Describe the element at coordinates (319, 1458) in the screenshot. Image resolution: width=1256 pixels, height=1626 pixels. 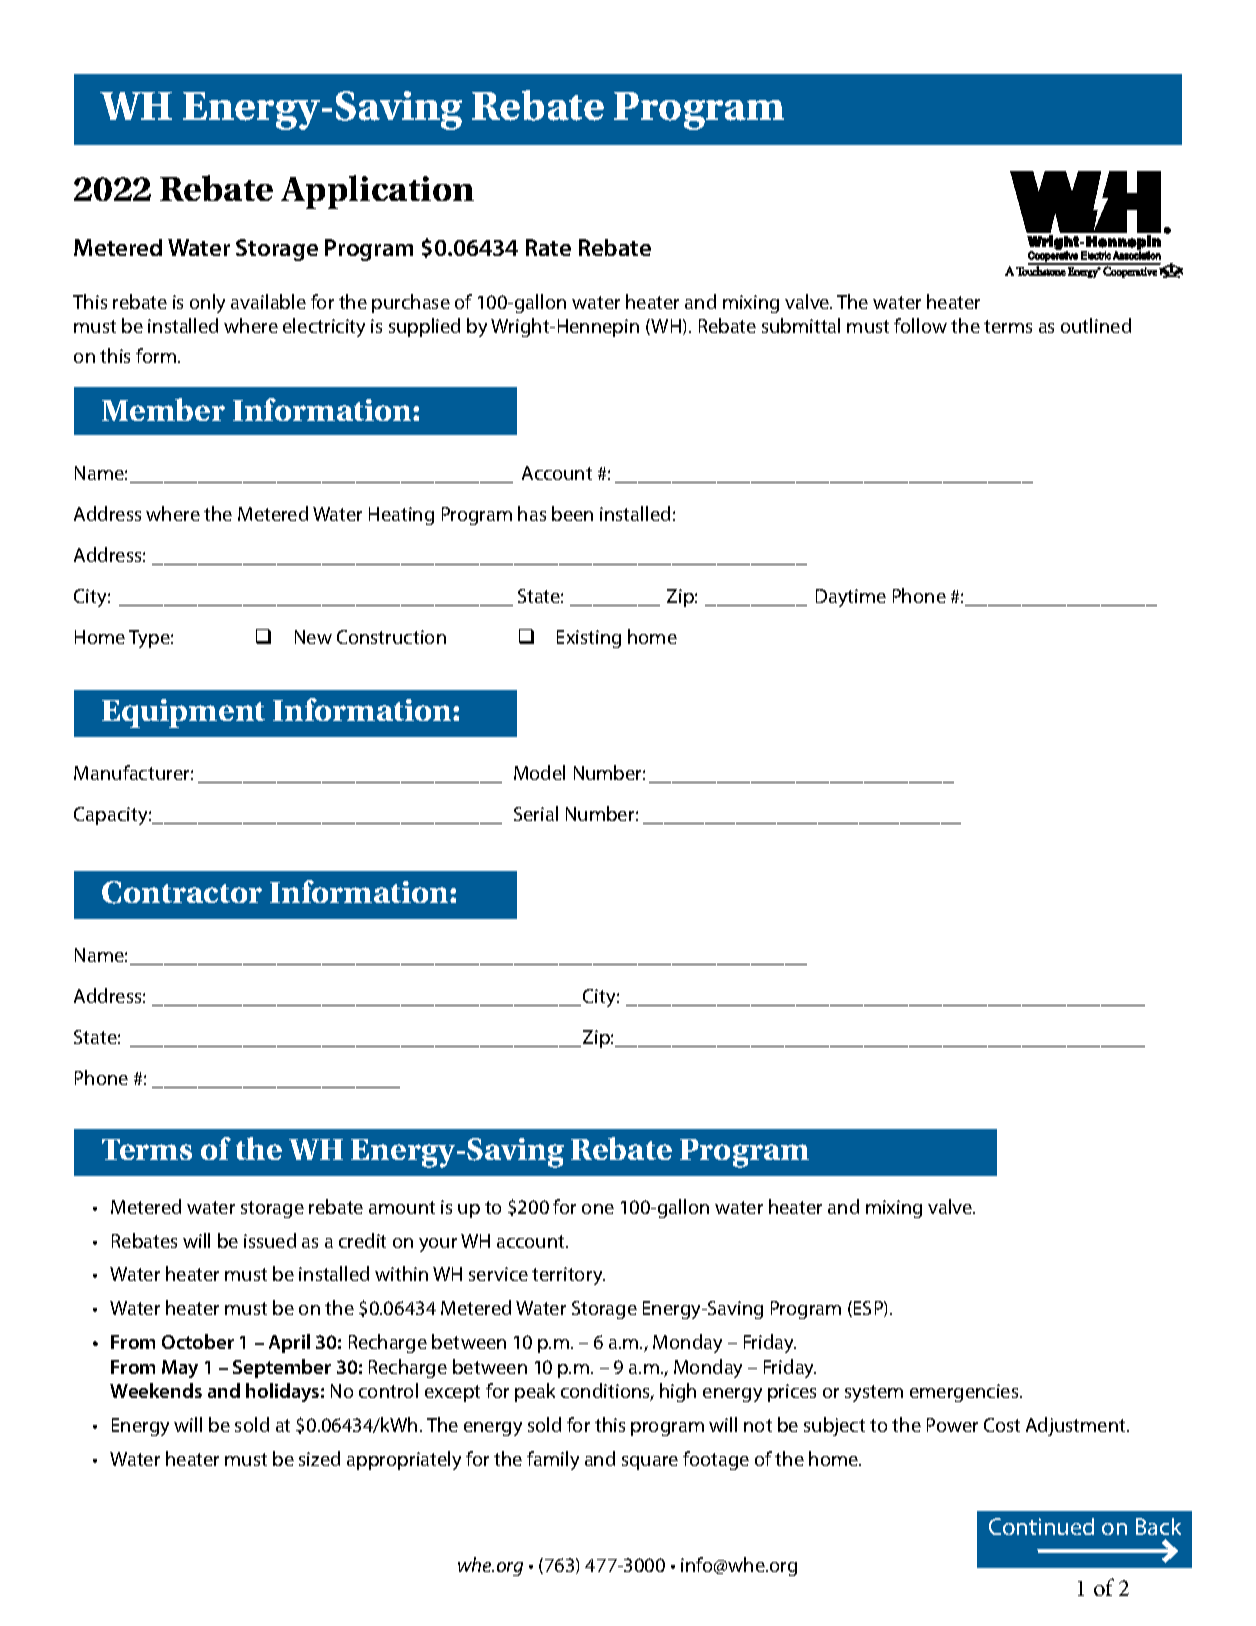
I see `sized` at that location.
